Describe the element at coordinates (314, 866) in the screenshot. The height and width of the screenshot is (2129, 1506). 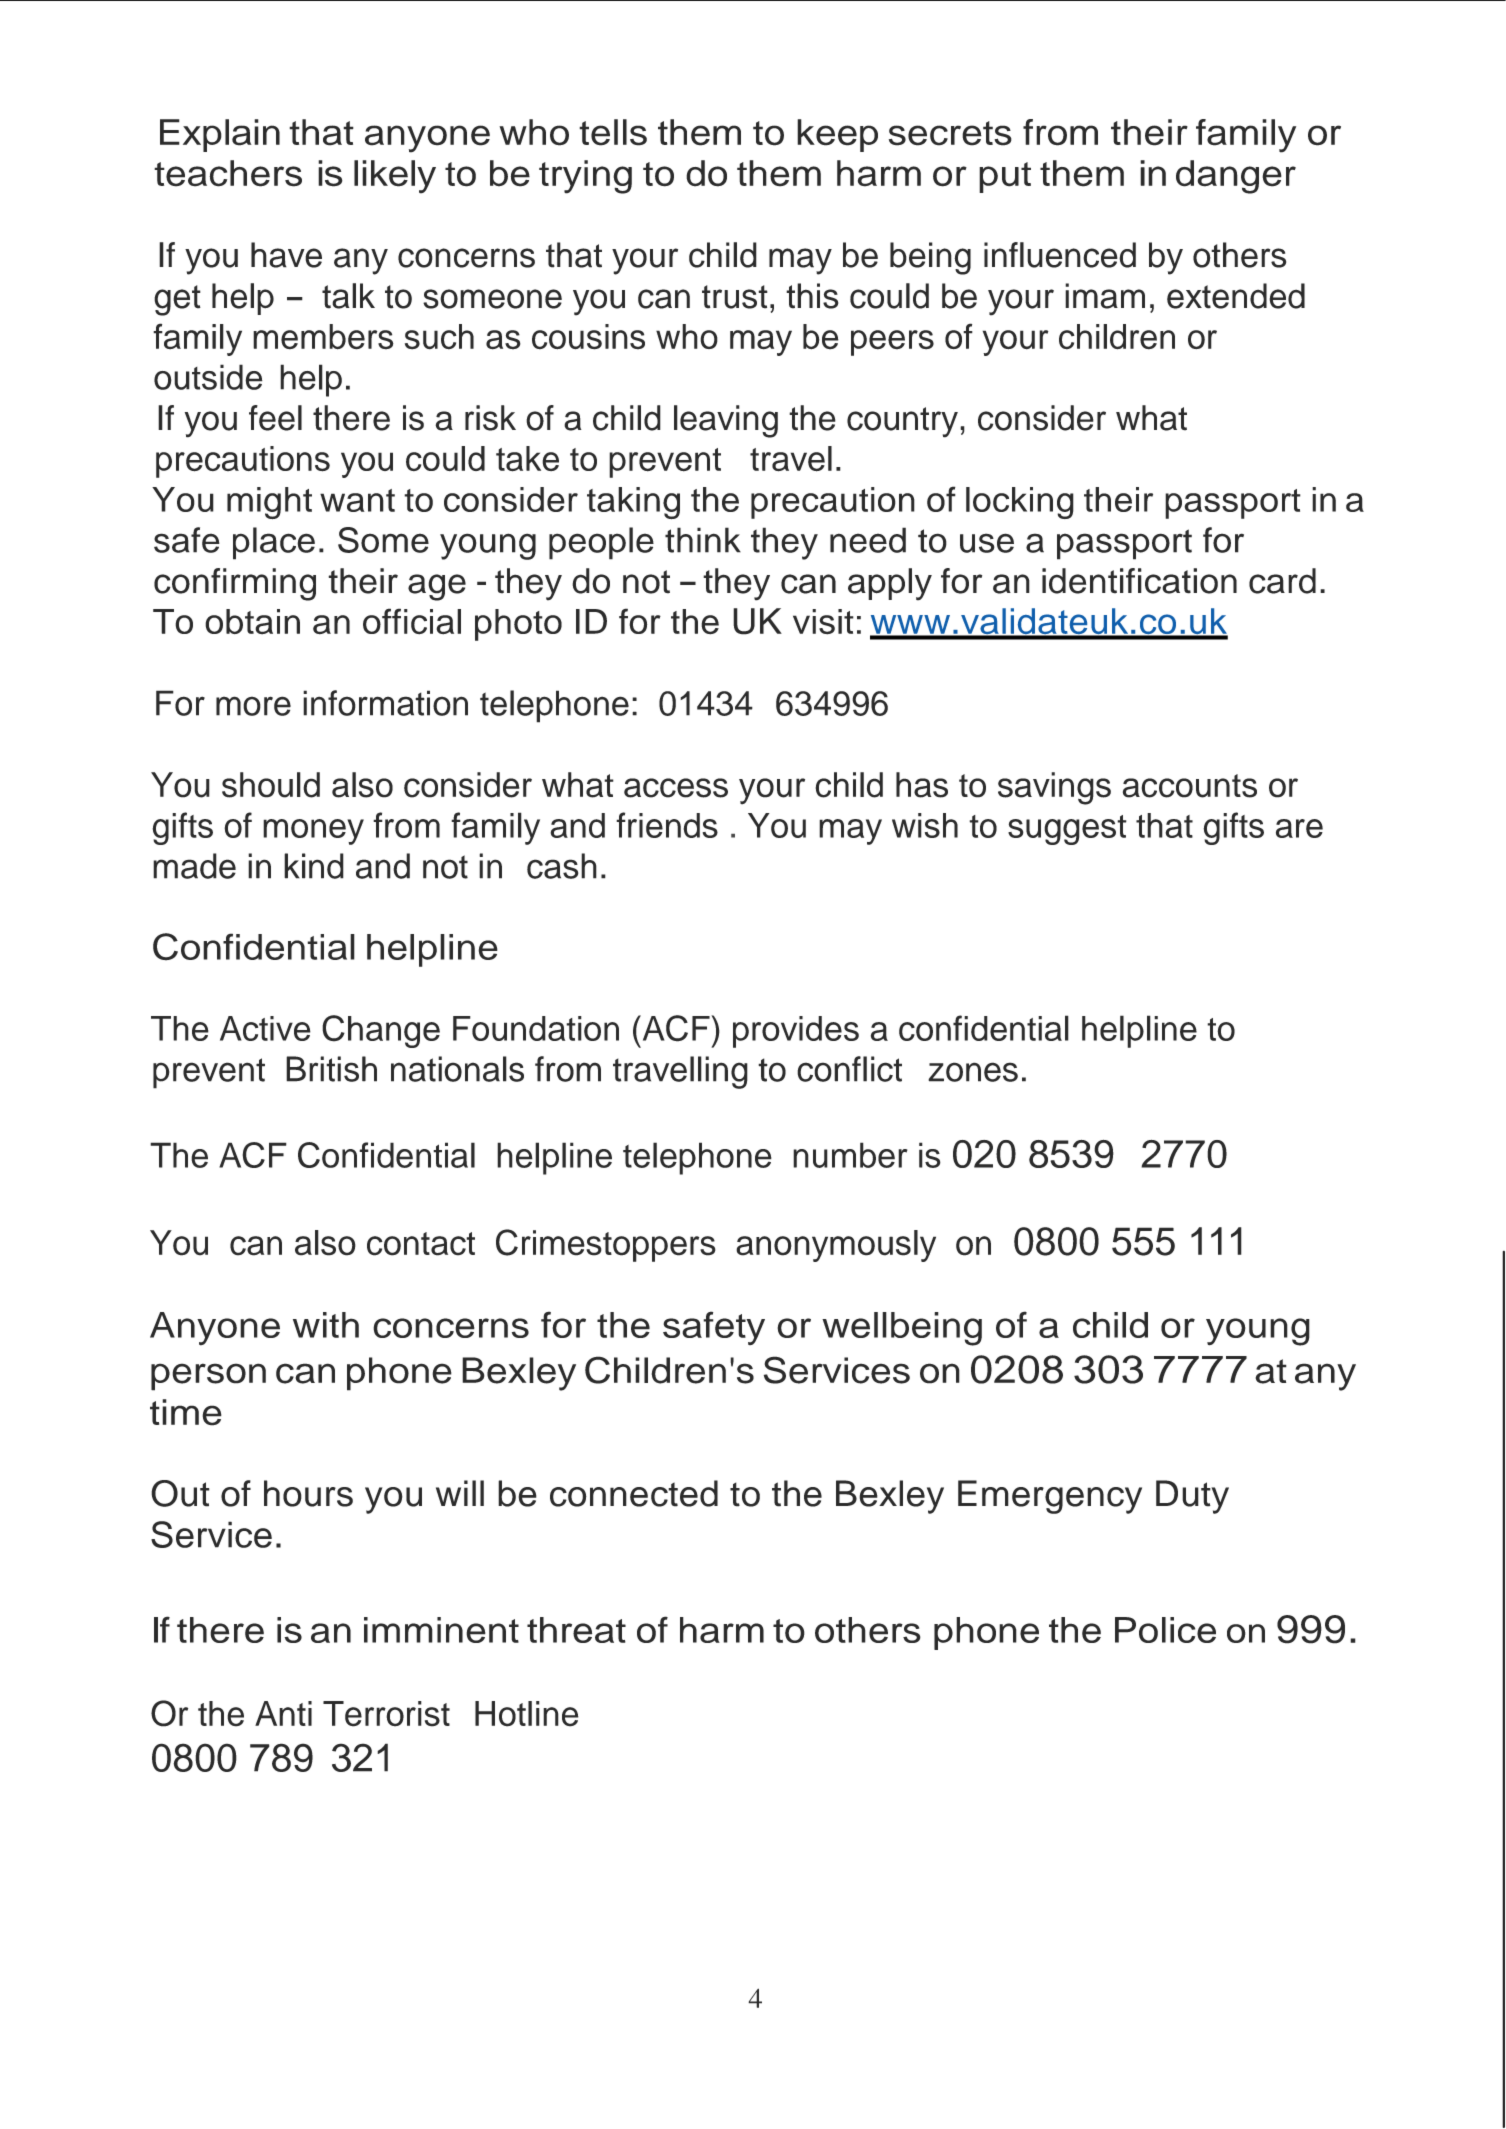
I see `kind` at that location.
